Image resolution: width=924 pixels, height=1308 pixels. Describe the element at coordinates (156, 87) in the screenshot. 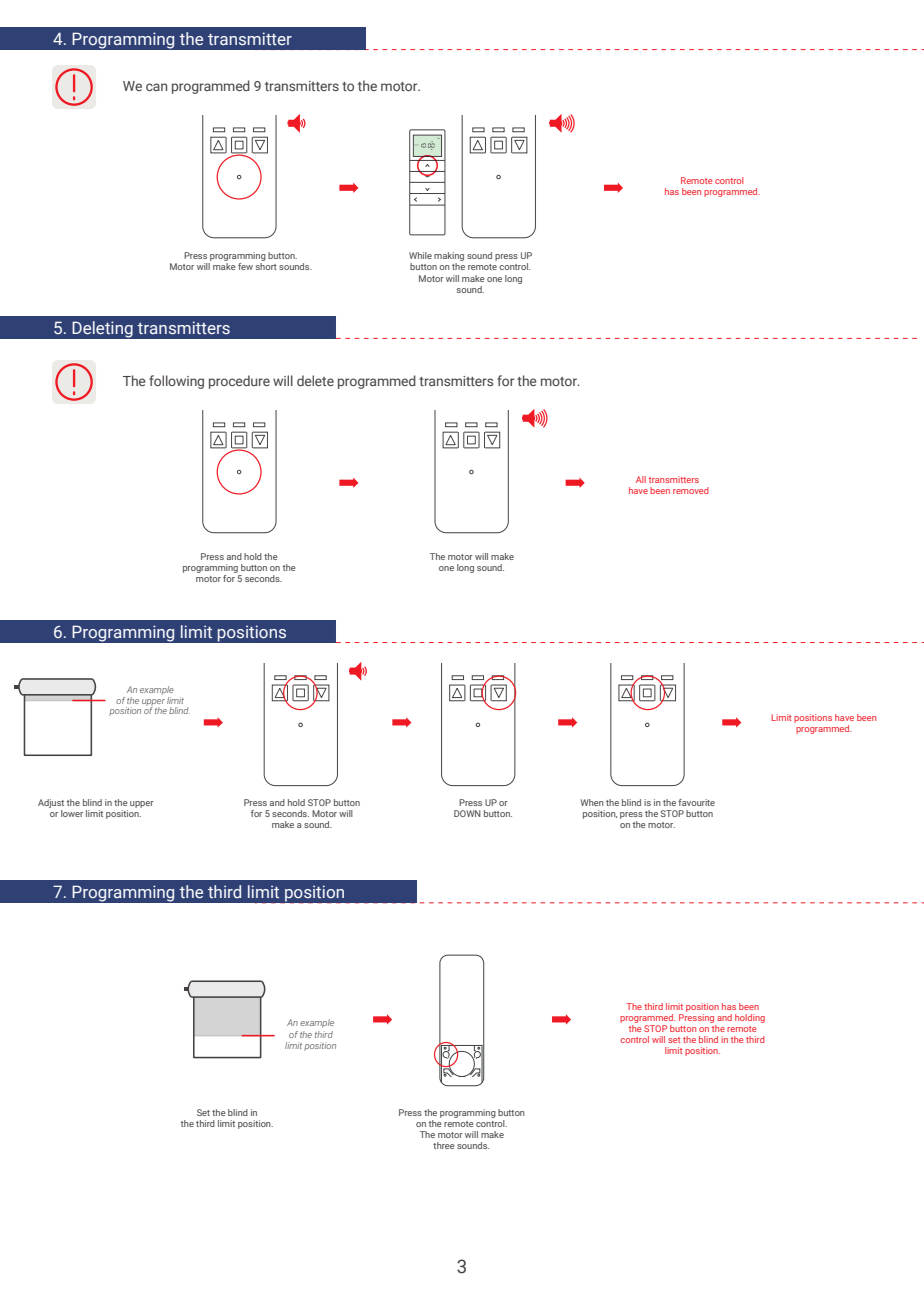

I see `can` at that location.
